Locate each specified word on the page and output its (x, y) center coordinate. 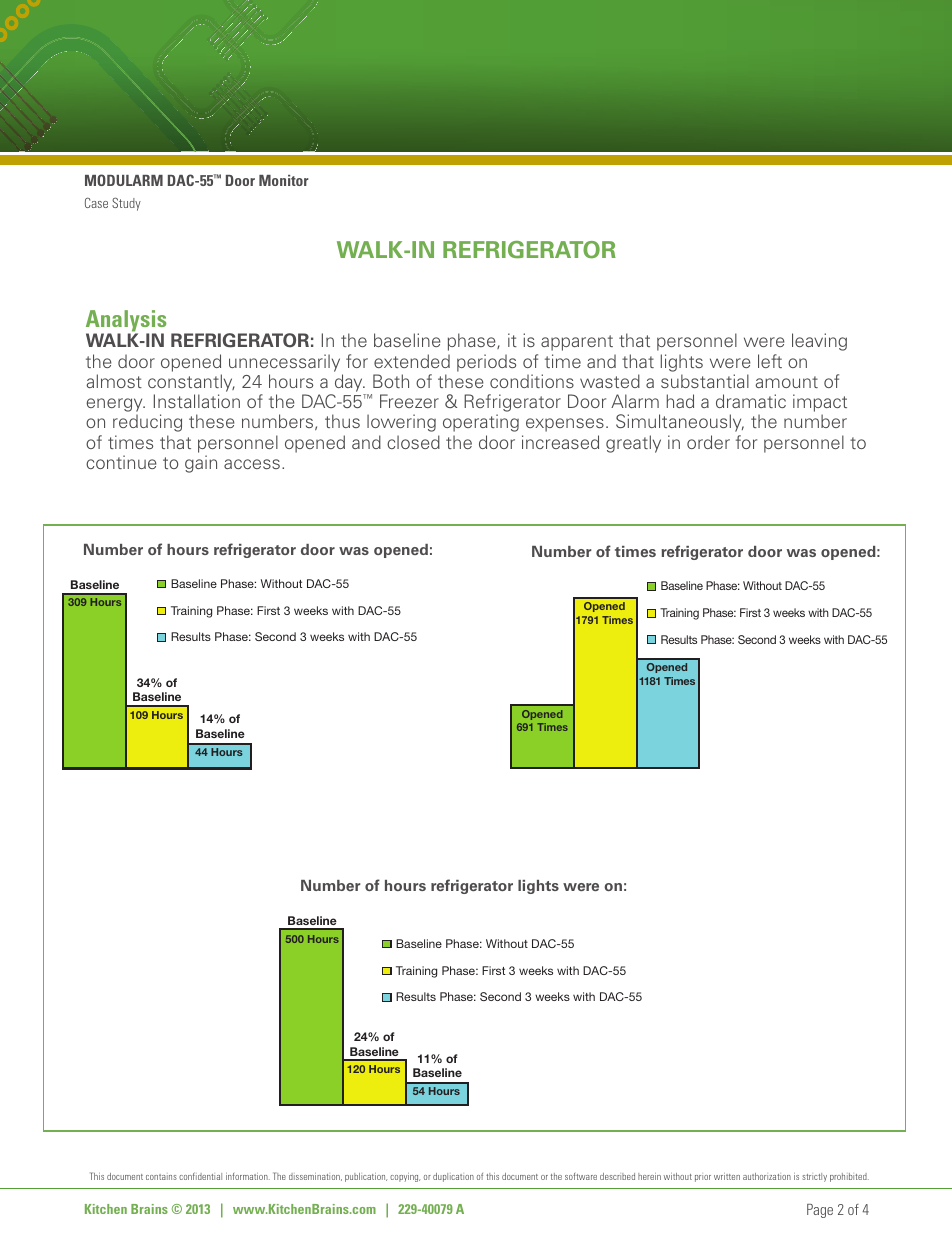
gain (201, 464)
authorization (767, 1176)
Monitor (284, 180)
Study (126, 204)
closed (413, 442)
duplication (453, 1177)
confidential (200, 1176)
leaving (819, 342)
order (708, 442)
